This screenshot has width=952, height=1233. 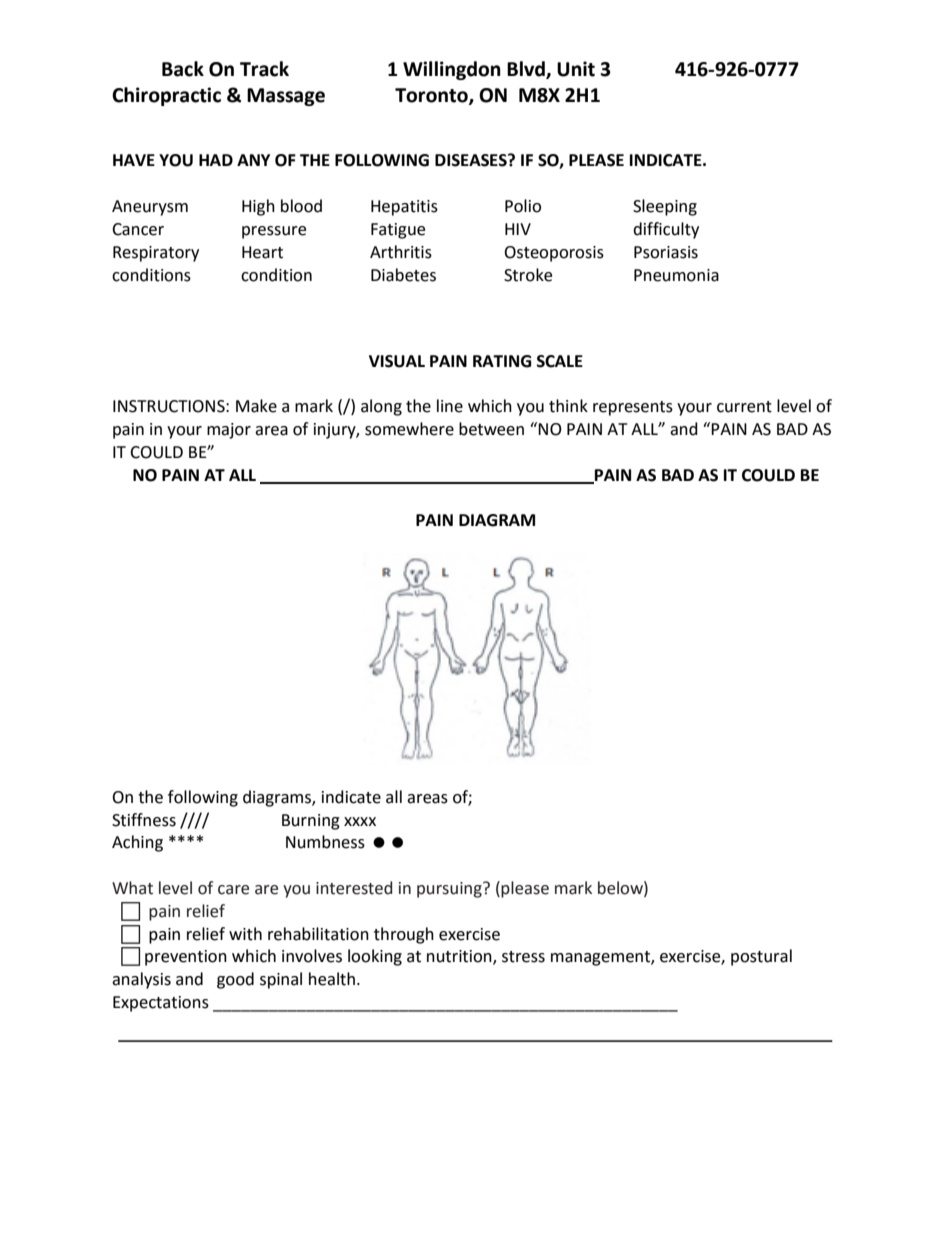 What do you see at coordinates (166, 96) in the screenshot?
I see `Chiropractic` at bounding box center [166, 96].
